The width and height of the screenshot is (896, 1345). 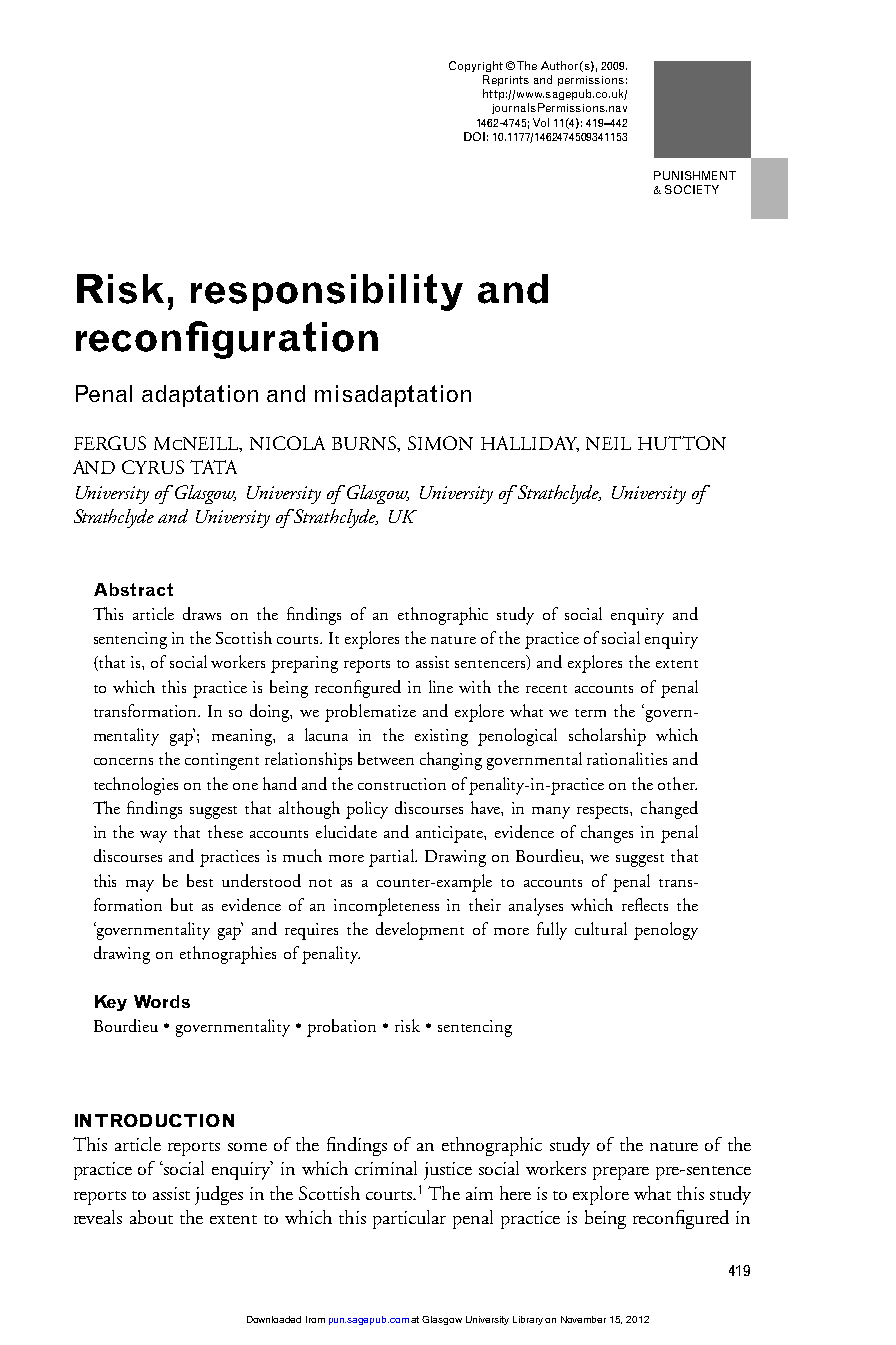 I want to click on Vol, so click(x=541, y=122).
